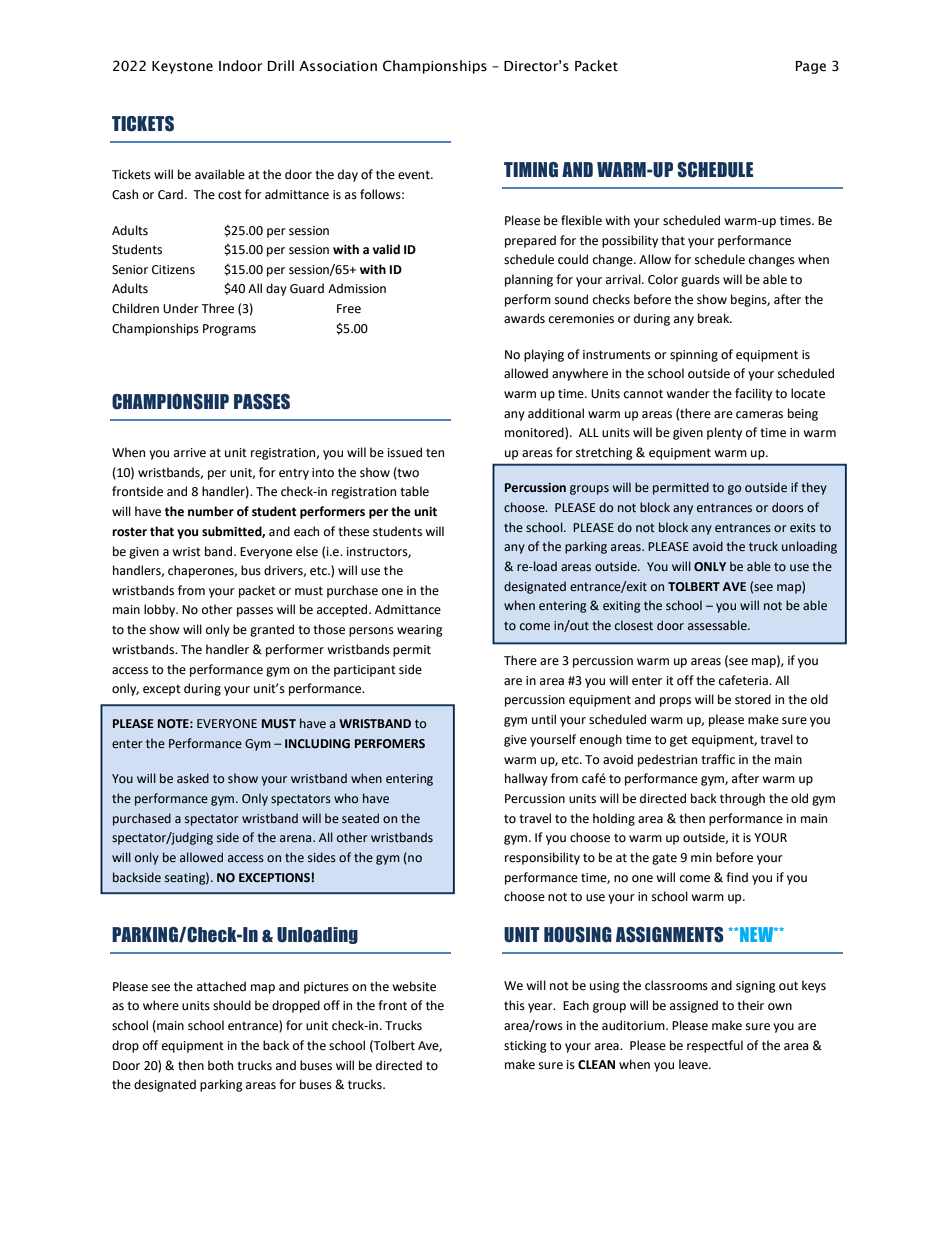 The width and height of the image is (952, 1233). What do you see at coordinates (531, 170) in the image?
I see `TIMING` at bounding box center [531, 170].
